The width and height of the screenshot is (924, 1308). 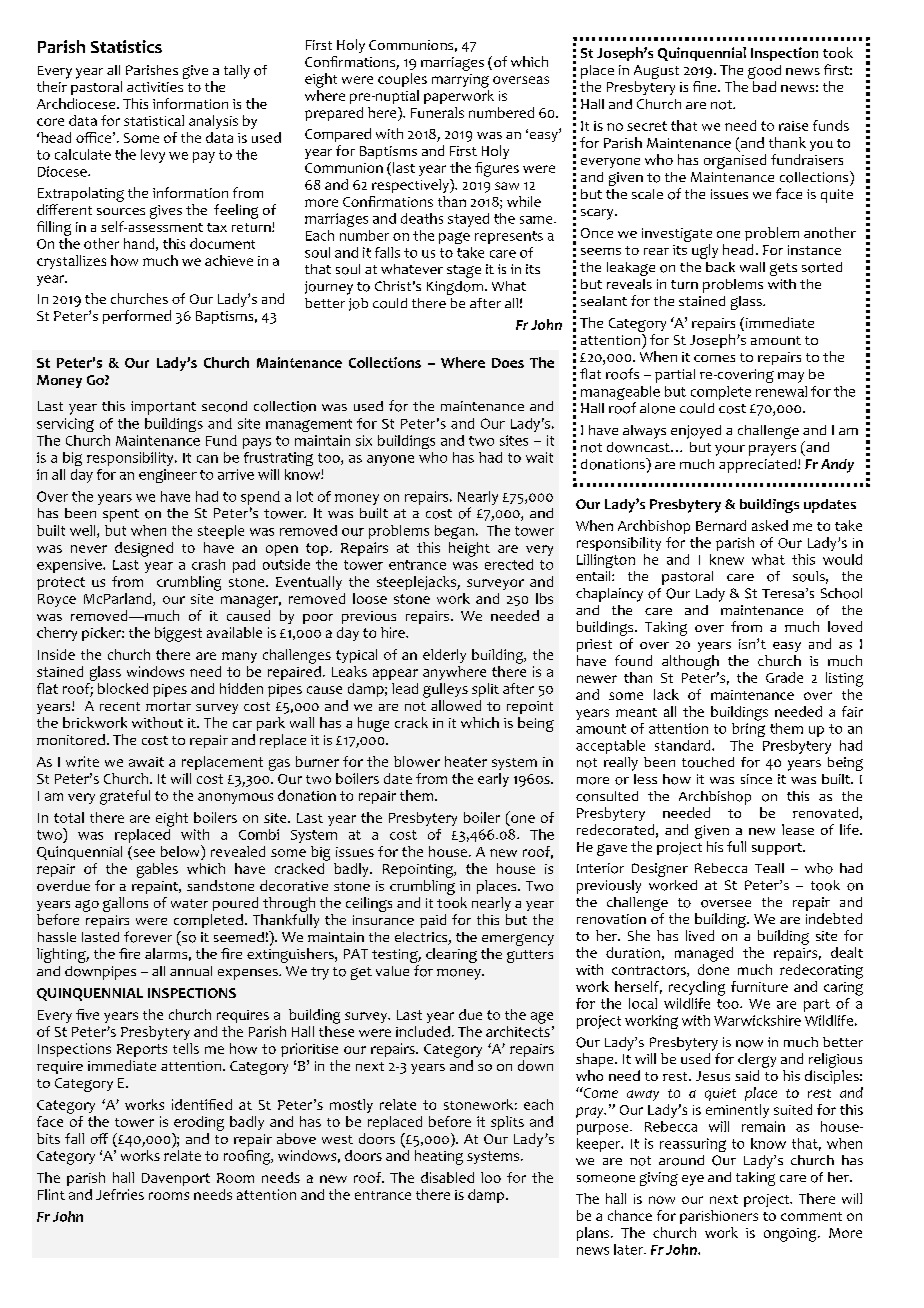 What do you see at coordinates (454, 532) in the screenshot?
I see `began` at bounding box center [454, 532].
